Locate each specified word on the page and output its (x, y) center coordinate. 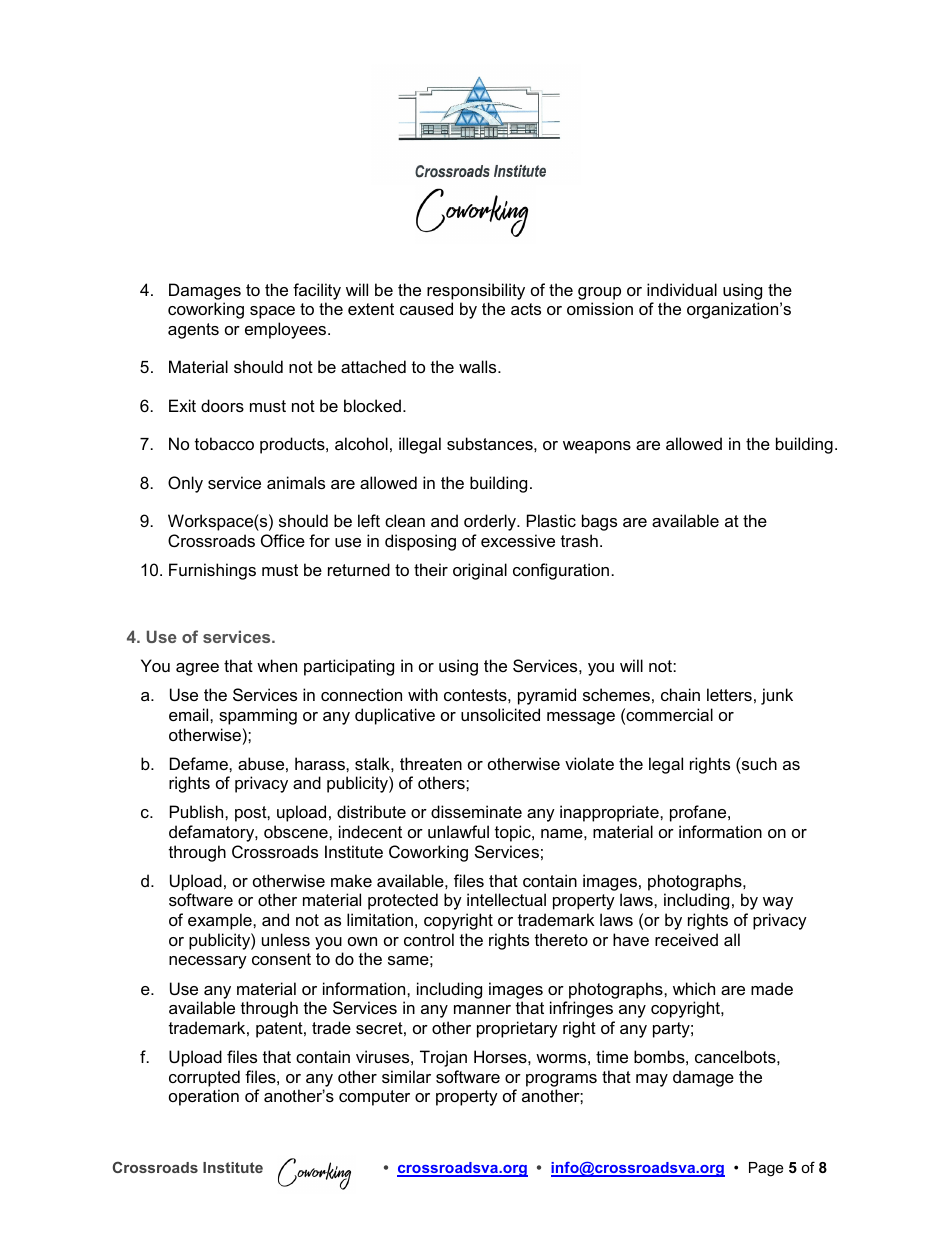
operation (204, 1097)
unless (286, 939)
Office (283, 540)
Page (766, 1169)
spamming (258, 716)
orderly (491, 522)
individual (682, 289)
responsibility (476, 291)
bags (599, 522)
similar (406, 1076)
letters (729, 694)
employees (287, 330)
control (429, 939)
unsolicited (500, 714)
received (686, 939)
